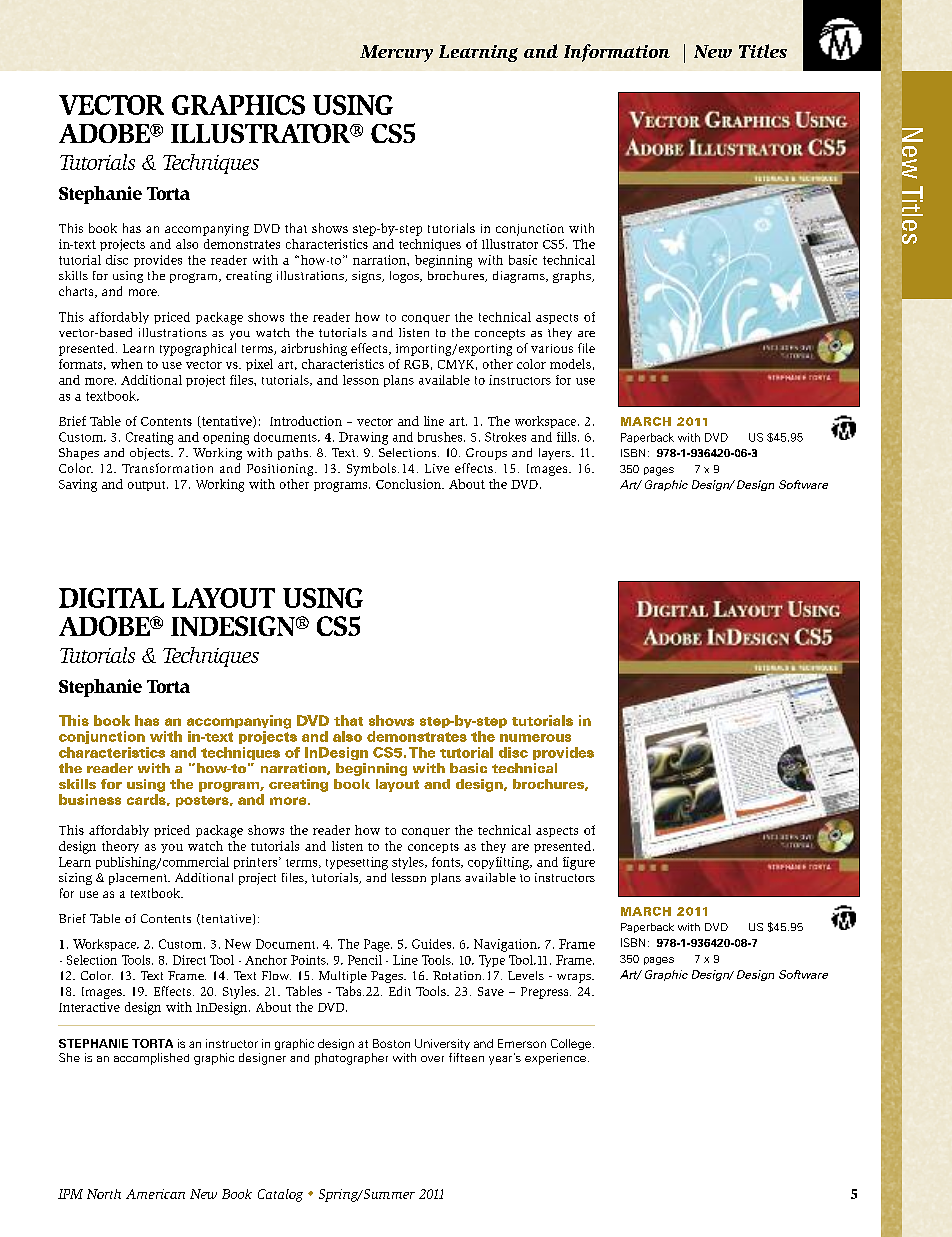 This screenshot has width=952, height=1237. I want to click on numerous, so click(535, 738).
